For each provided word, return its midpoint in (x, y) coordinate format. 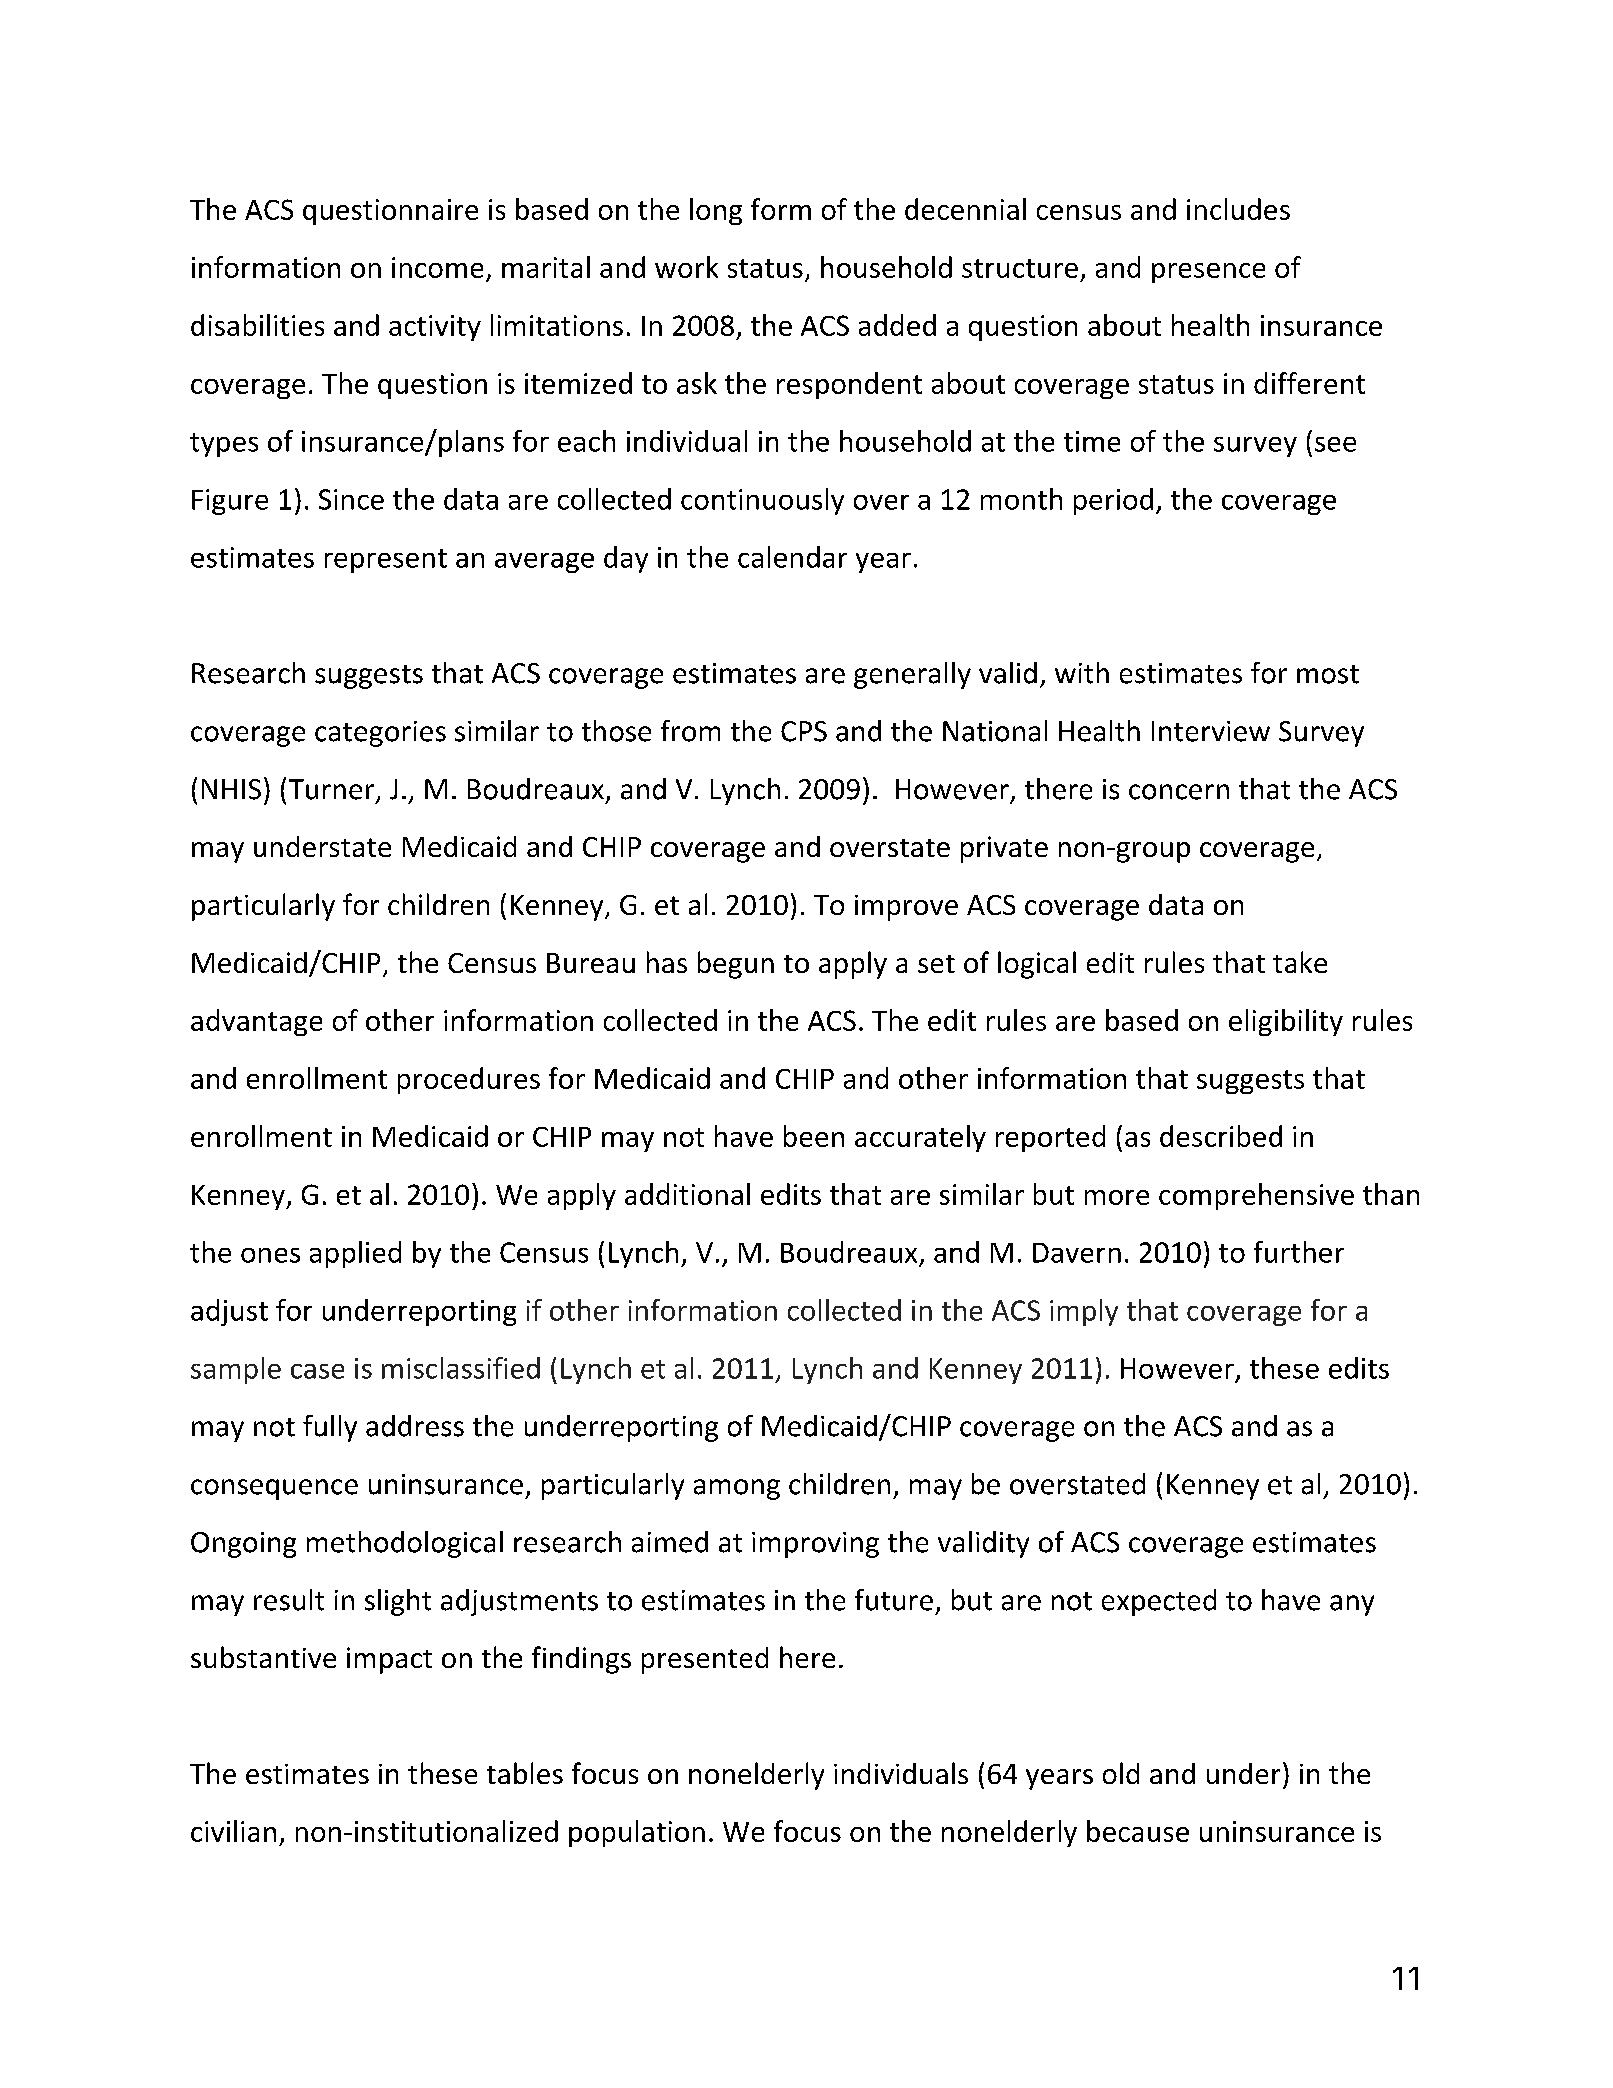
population (637, 1833)
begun (736, 965)
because (1138, 1831)
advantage (256, 1022)
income (437, 267)
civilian (233, 1831)
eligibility (1286, 1022)
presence (1208, 273)
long (716, 211)
